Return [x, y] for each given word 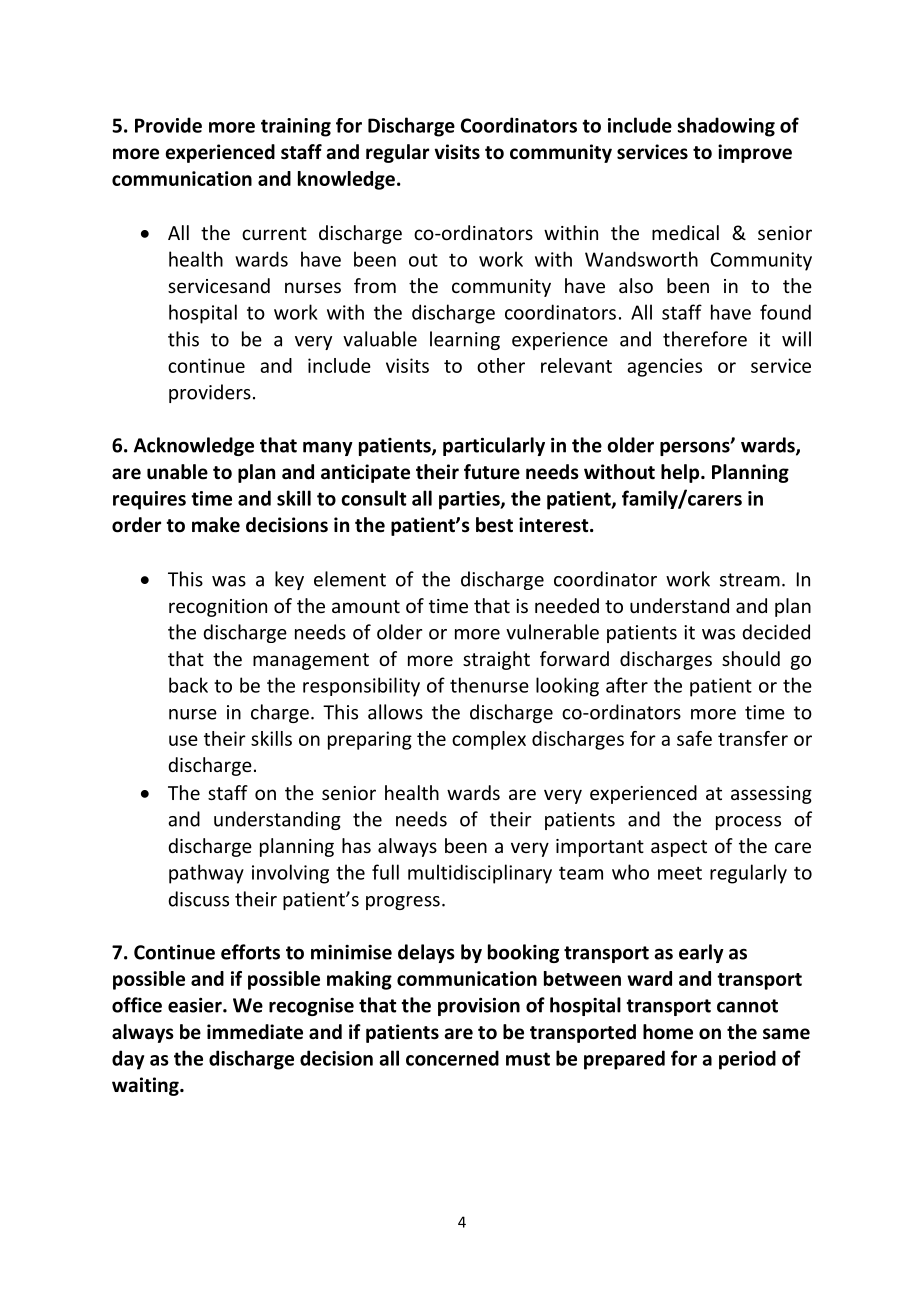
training [296, 127]
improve [755, 153]
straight [496, 660]
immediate [255, 1032]
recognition [218, 608]
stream [750, 580]
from [375, 285]
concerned [452, 1058]
